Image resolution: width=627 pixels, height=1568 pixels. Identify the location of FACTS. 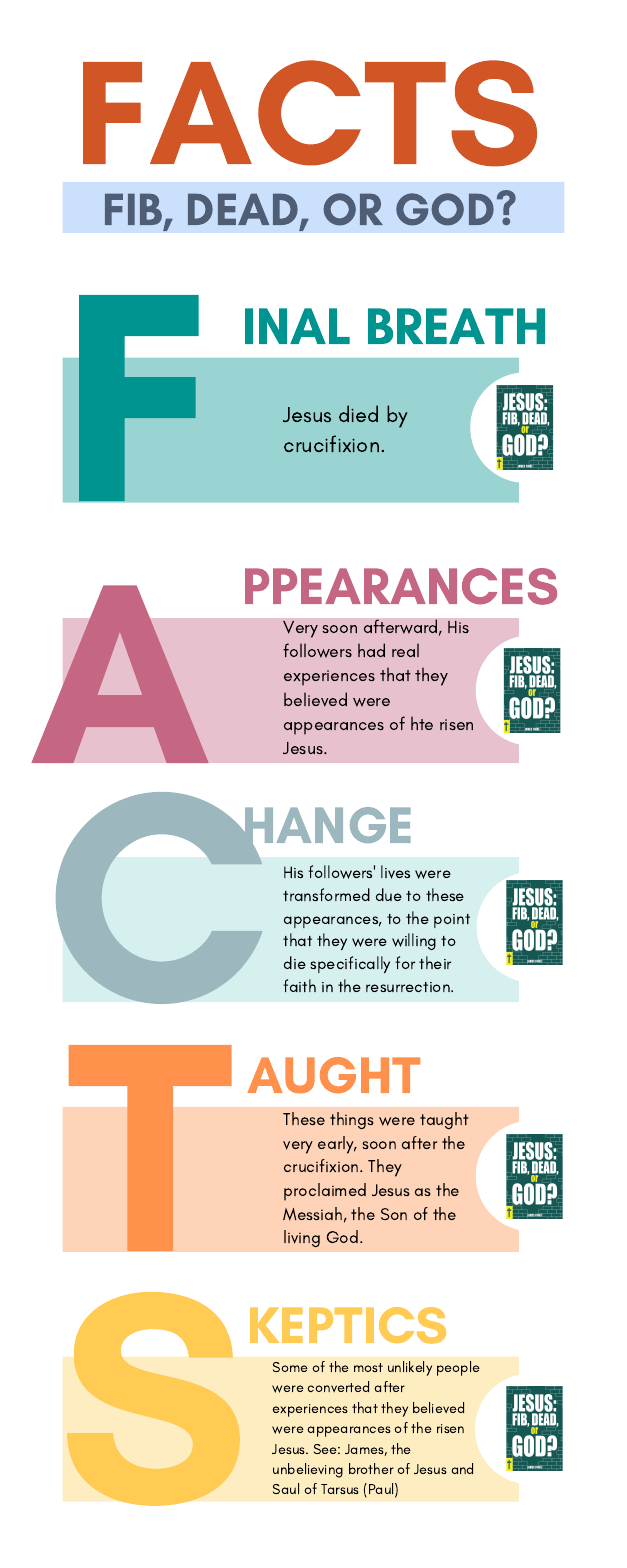
(310, 113).
